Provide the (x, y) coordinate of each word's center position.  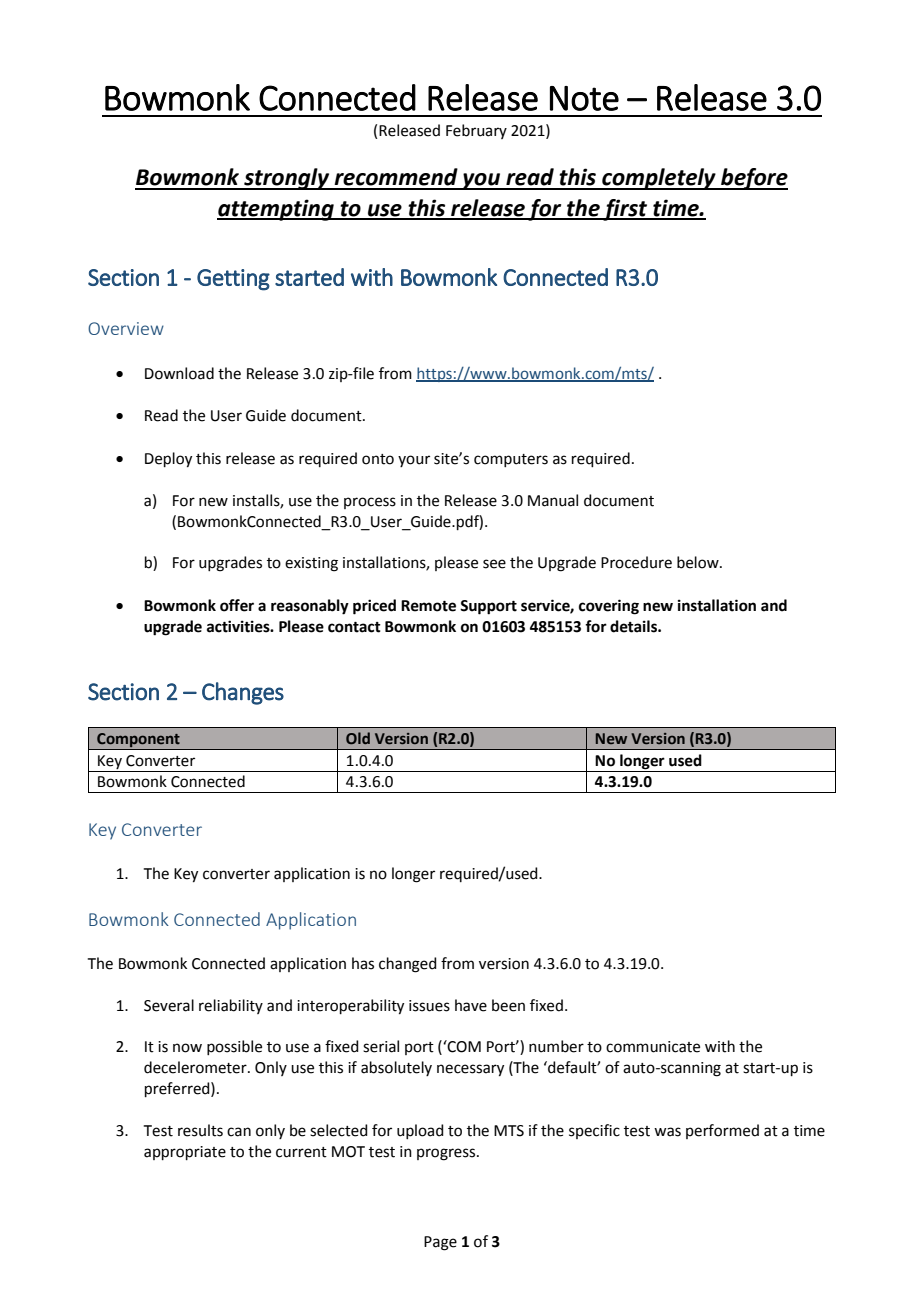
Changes (243, 693)
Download (179, 373)
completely (659, 179)
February (476, 131)
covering (609, 607)
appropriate (185, 1153)
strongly (287, 179)
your (414, 461)
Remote (428, 606)
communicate (653, 1047)
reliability (231, 1006)
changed (408, 965)
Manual (553, 500)
